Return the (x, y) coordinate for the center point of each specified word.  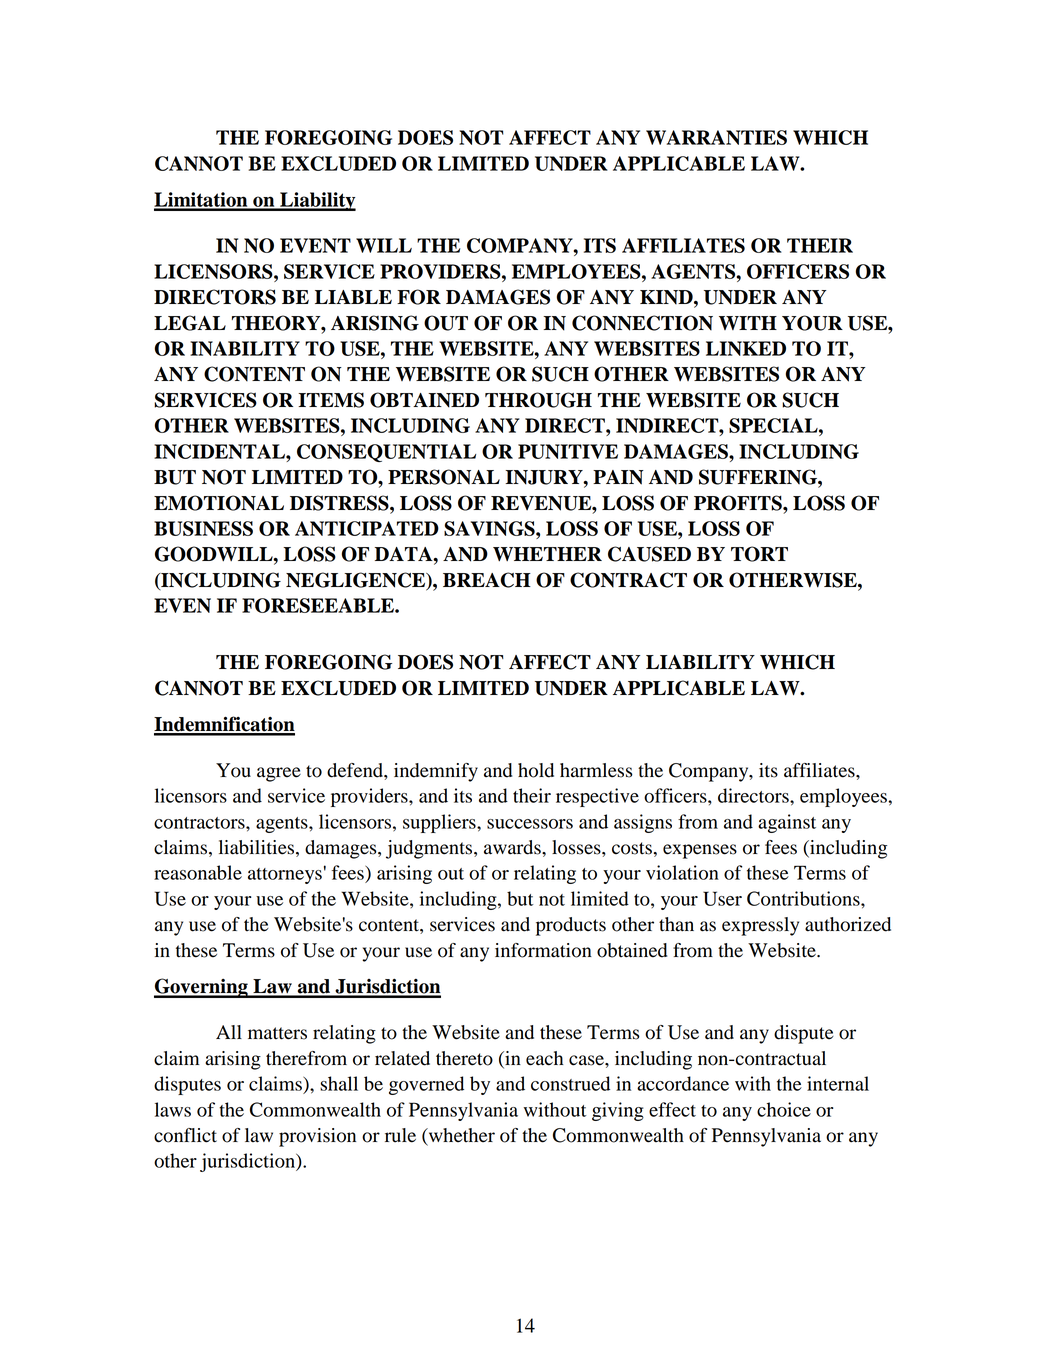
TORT (759, 554)
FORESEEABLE (319, 605)
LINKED (746, 348)
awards (513, 847)
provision (317, 1137)
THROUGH (538, 400)
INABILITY (245, 348)
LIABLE (353, 297)
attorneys (285, 876)
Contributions (804, 898)
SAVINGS (490, 528)
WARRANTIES (716, 137)
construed (570, 1083)
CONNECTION (642, 323)
